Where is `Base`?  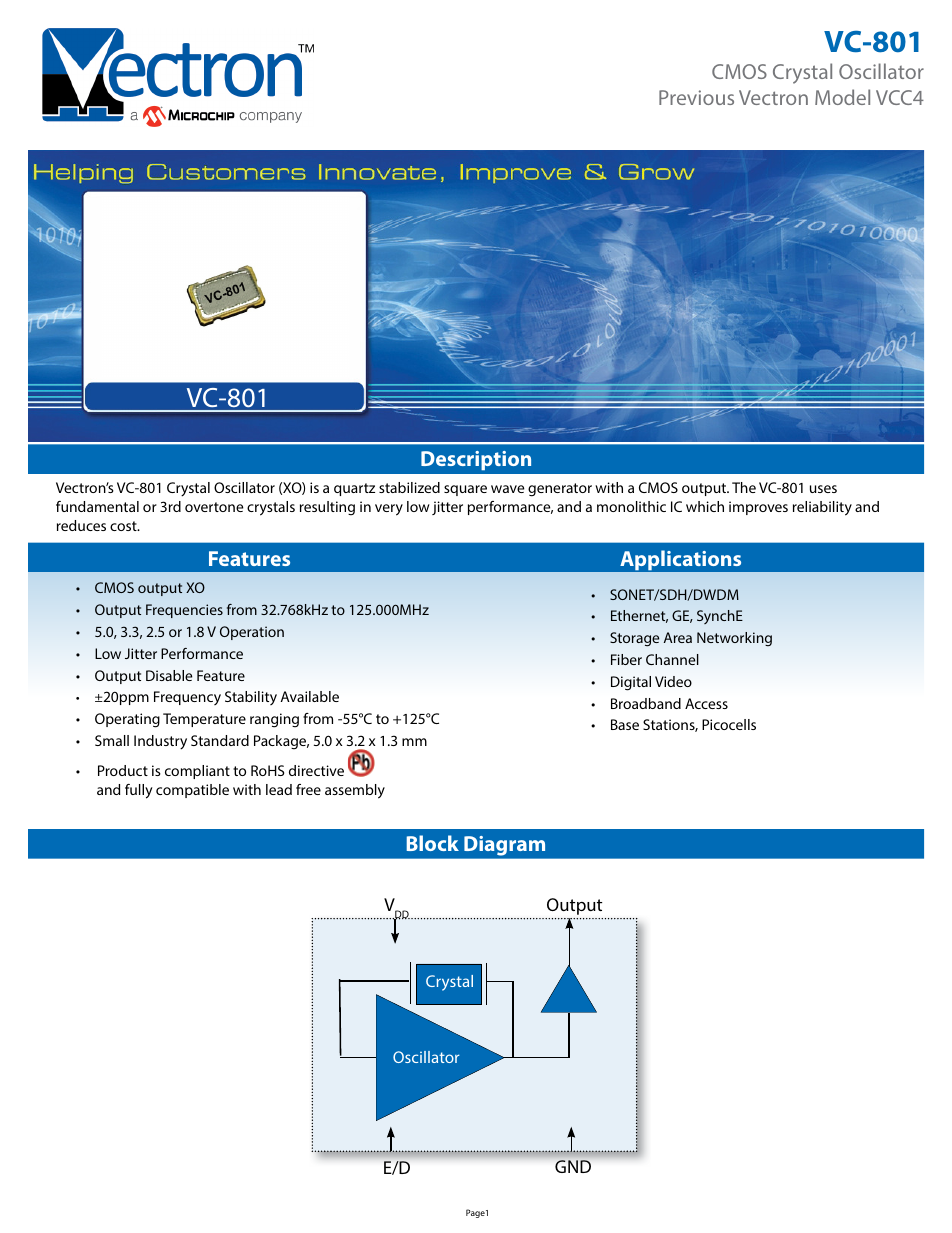
Base is located at coordinates (625, 724).
